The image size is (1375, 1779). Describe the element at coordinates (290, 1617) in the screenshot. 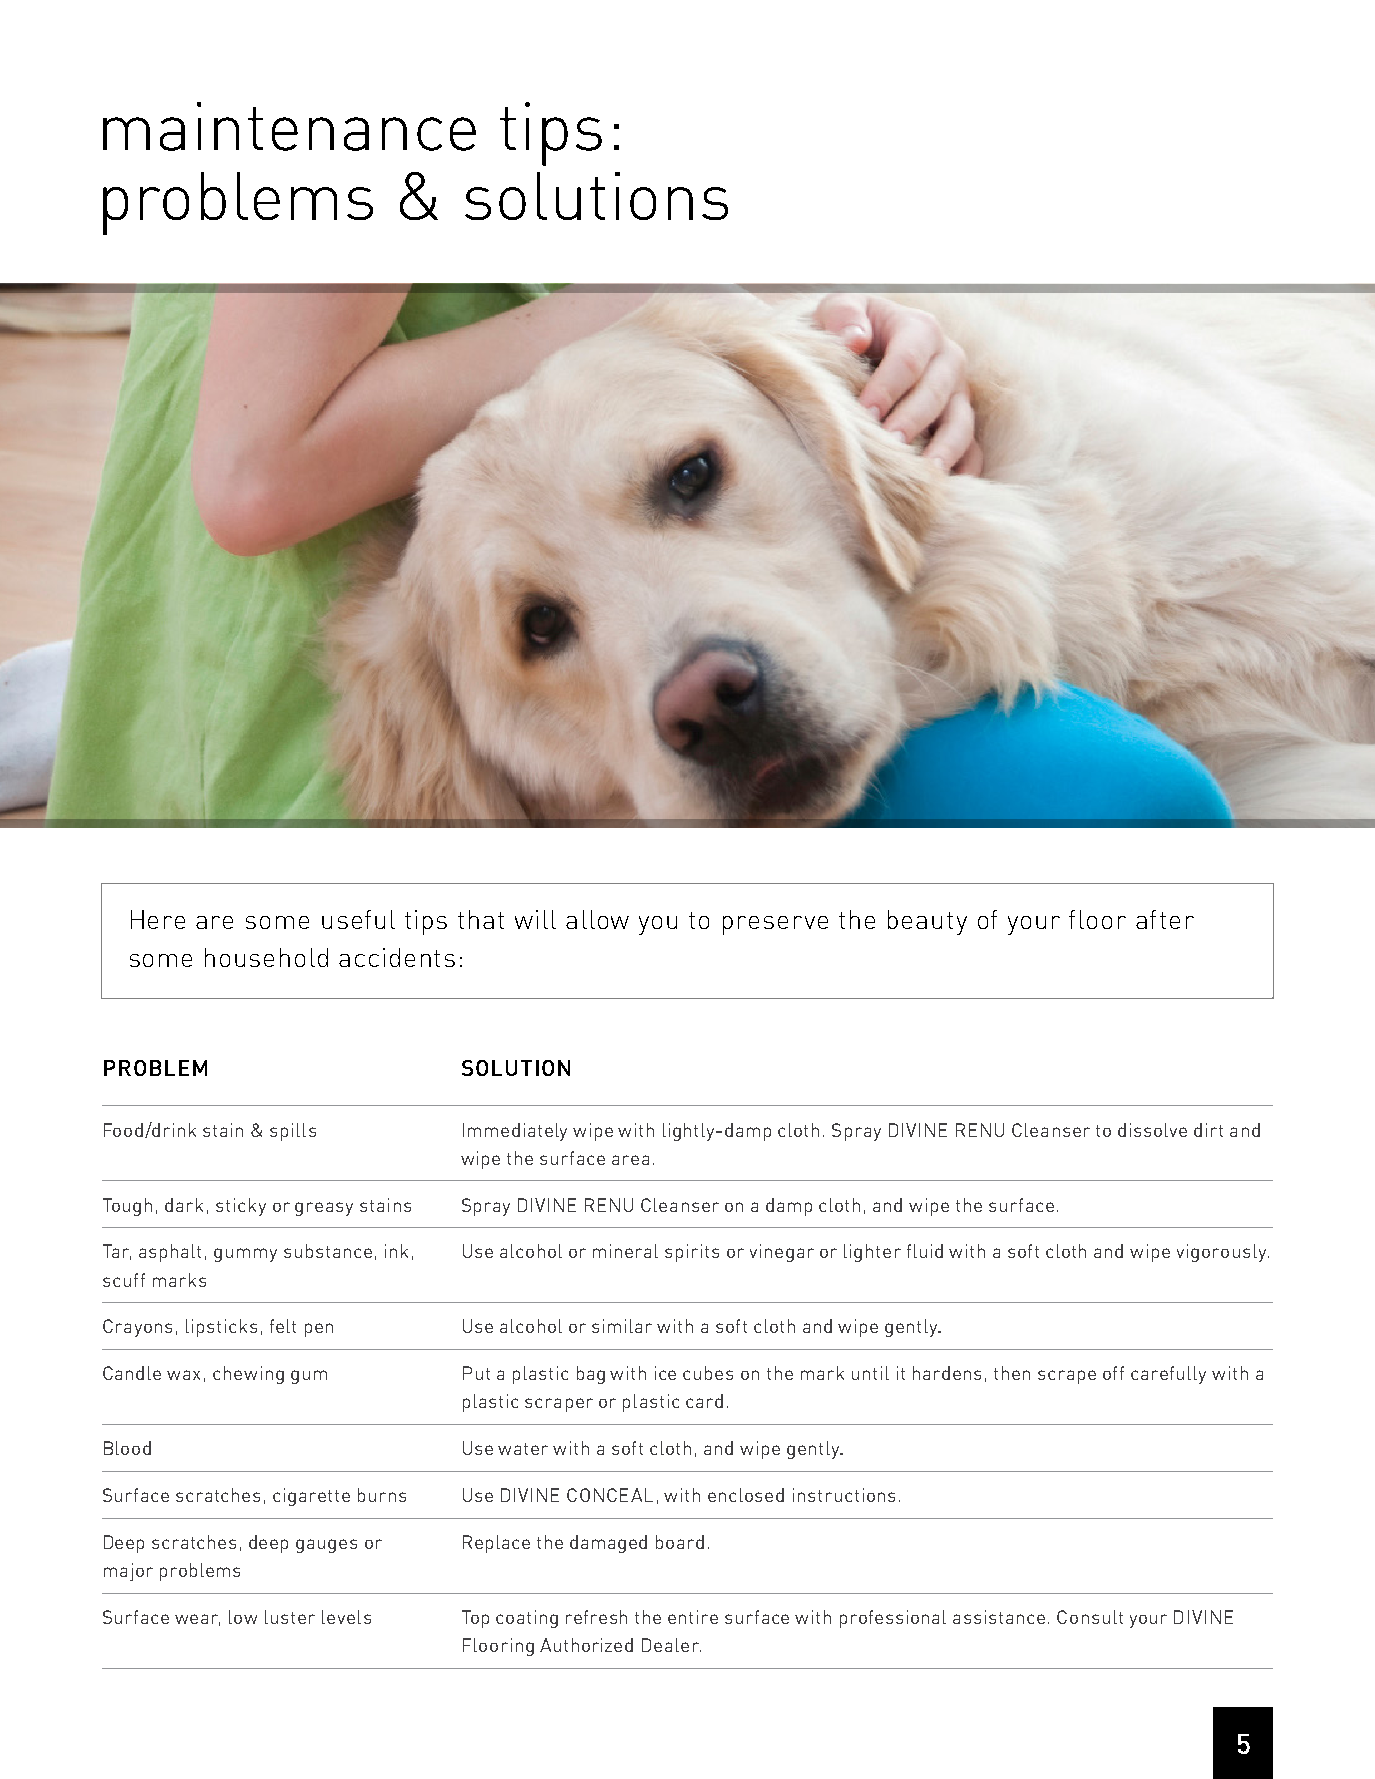

I see `luster` at that location.
